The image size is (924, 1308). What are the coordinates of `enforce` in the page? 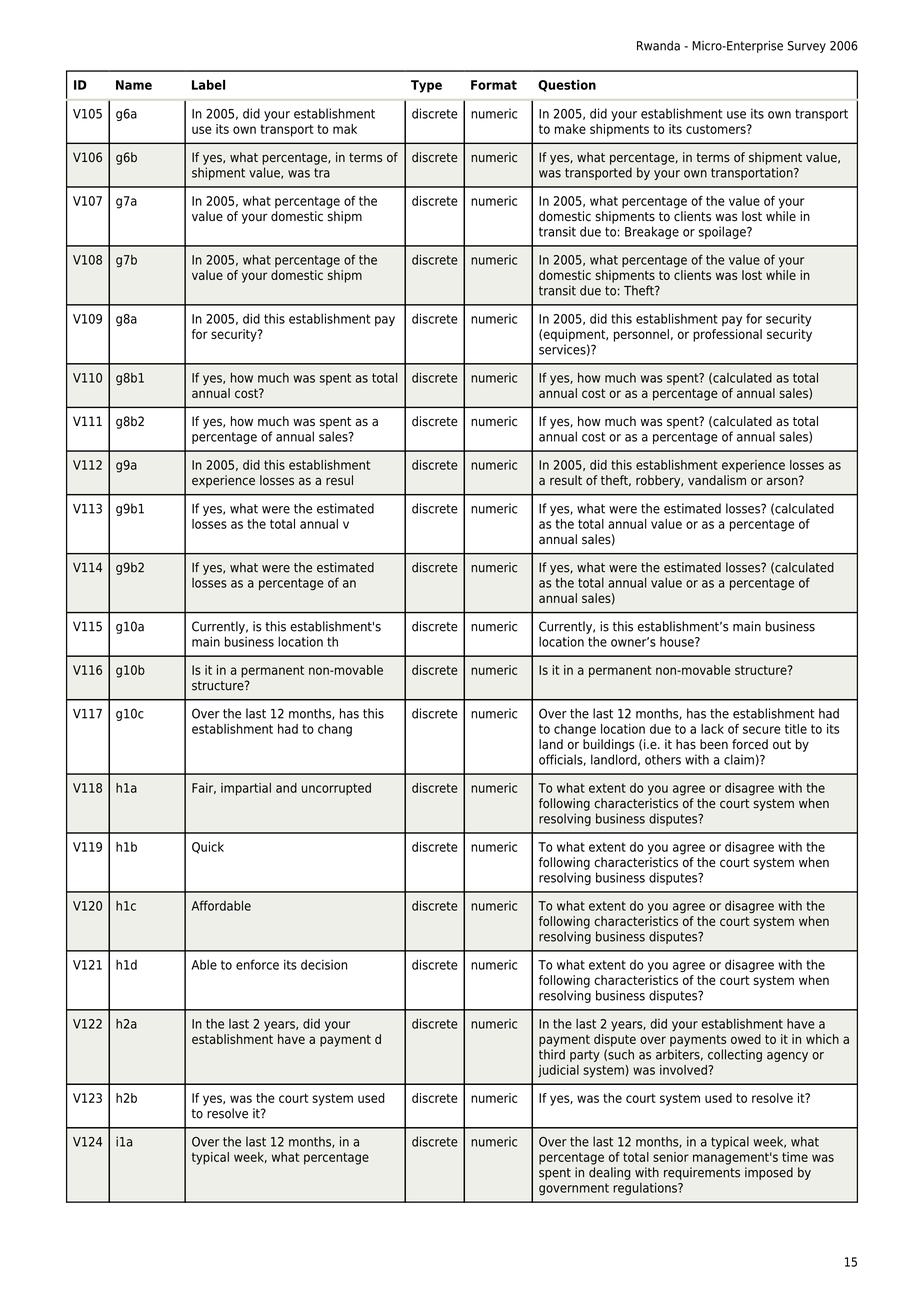 It's located at (257, 964).
